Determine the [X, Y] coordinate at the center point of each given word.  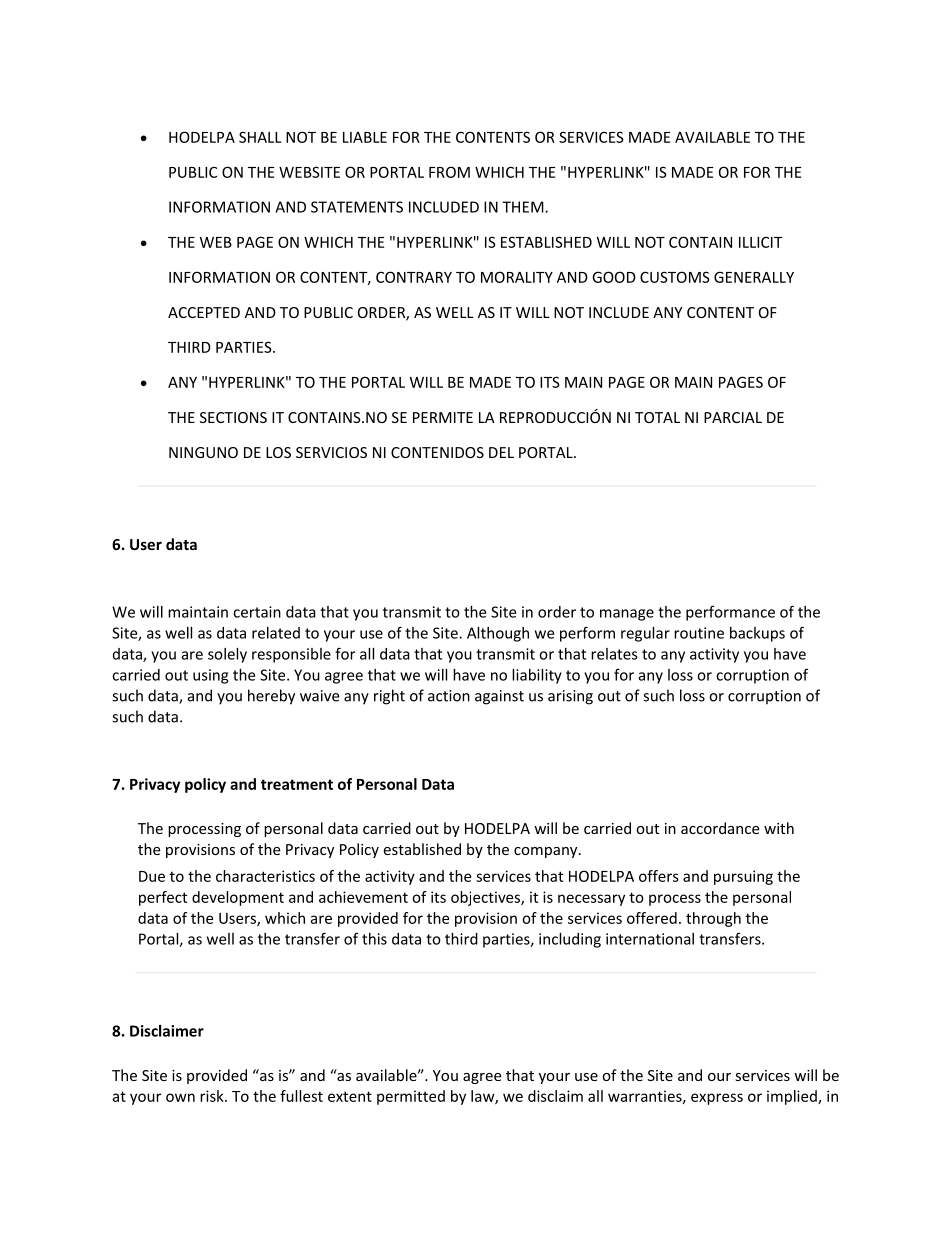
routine [699, 633]
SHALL [260, 137]
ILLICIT [761, 242]
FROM [449, 172]
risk [213, 1096]
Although [498, 634]
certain [257, 612]
